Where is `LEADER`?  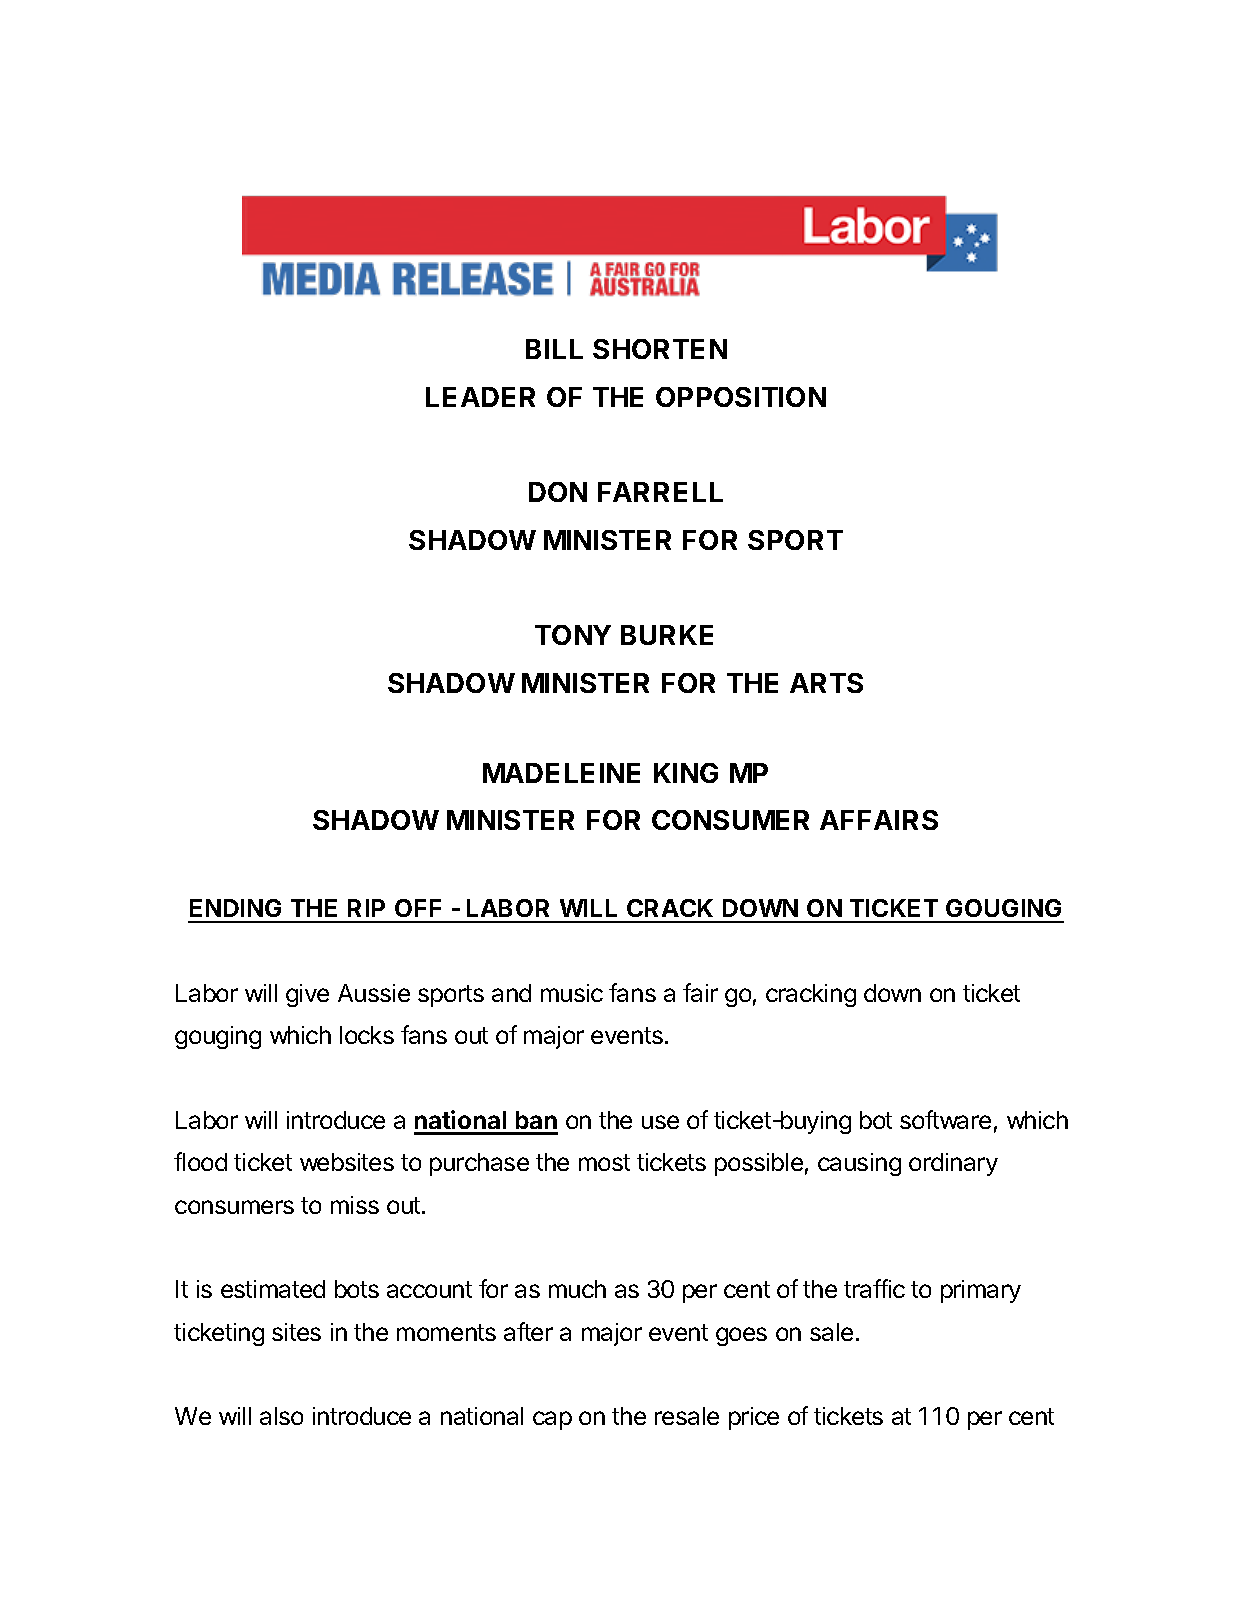 LEADER is located at coordinates (480, 397).
